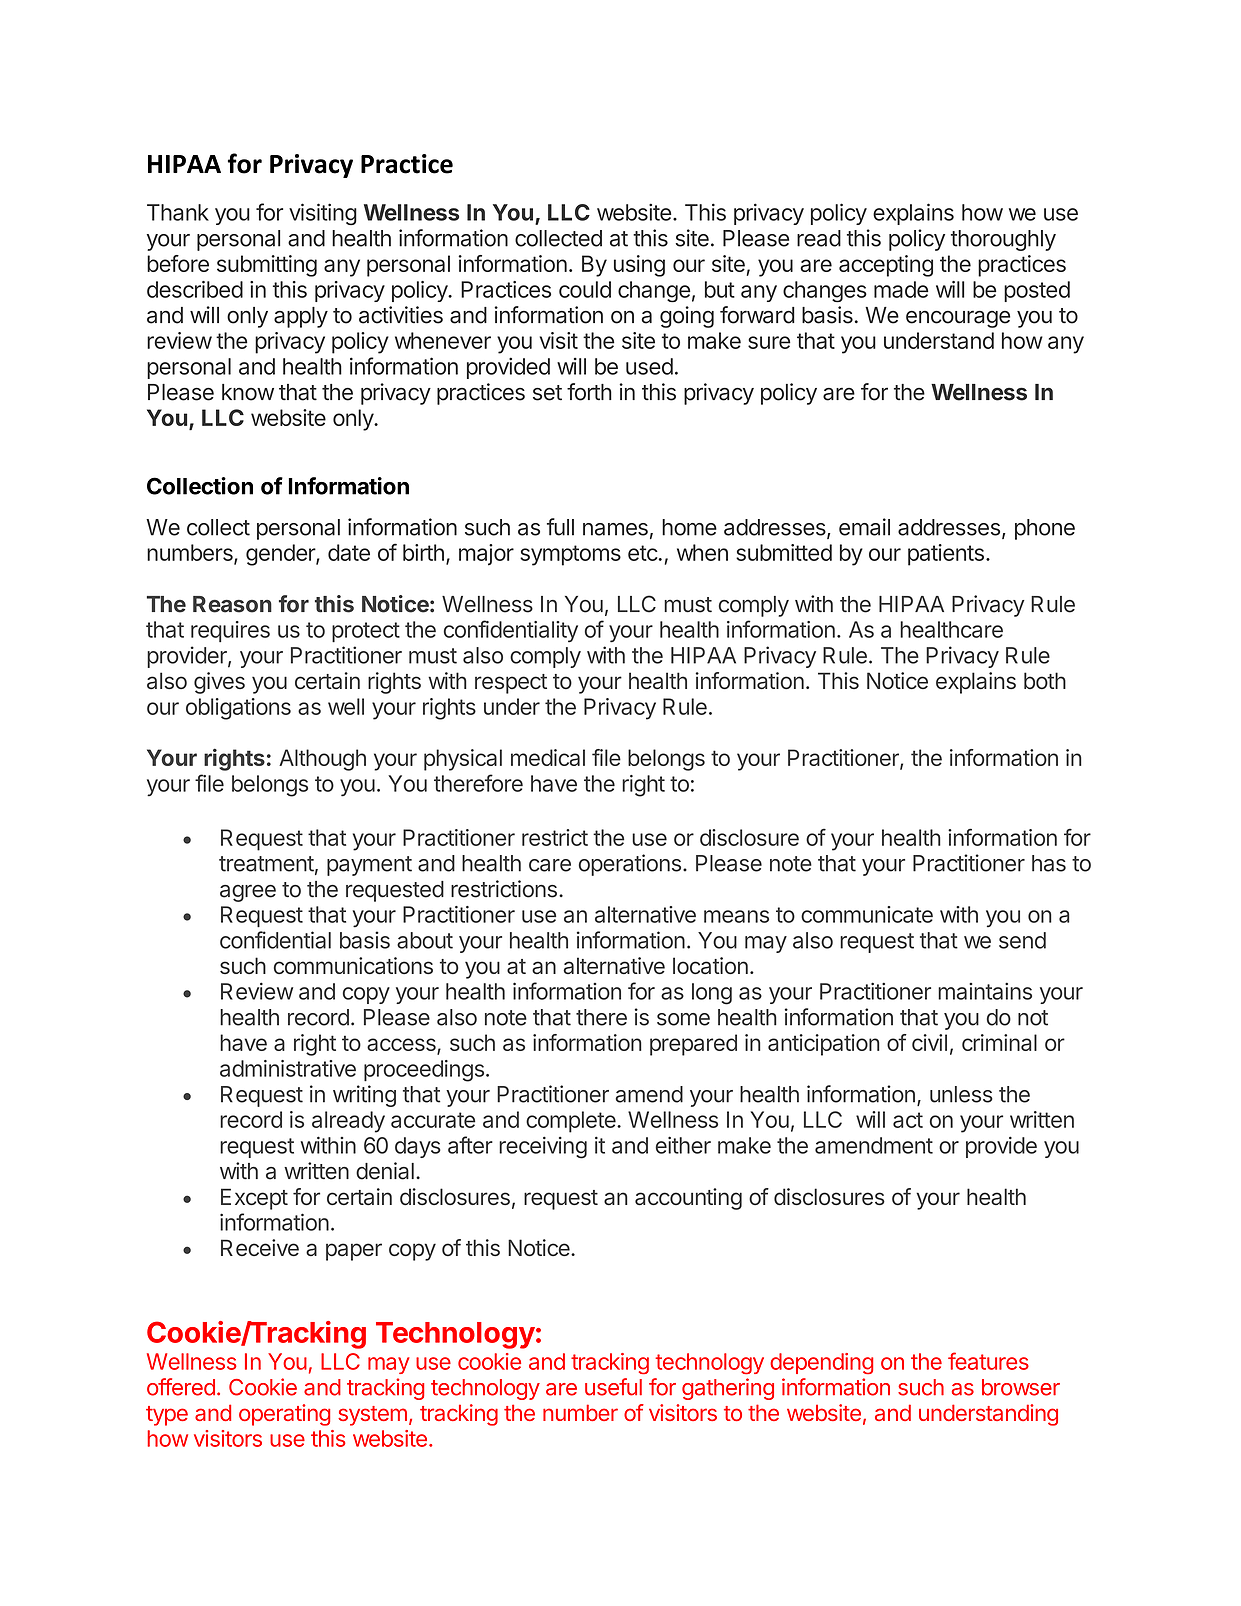 This page has height=1606, width=1241. What do you see at coordinates (284, 1415) in the page?
I see `operating` at bounding box center [284, 1415].
